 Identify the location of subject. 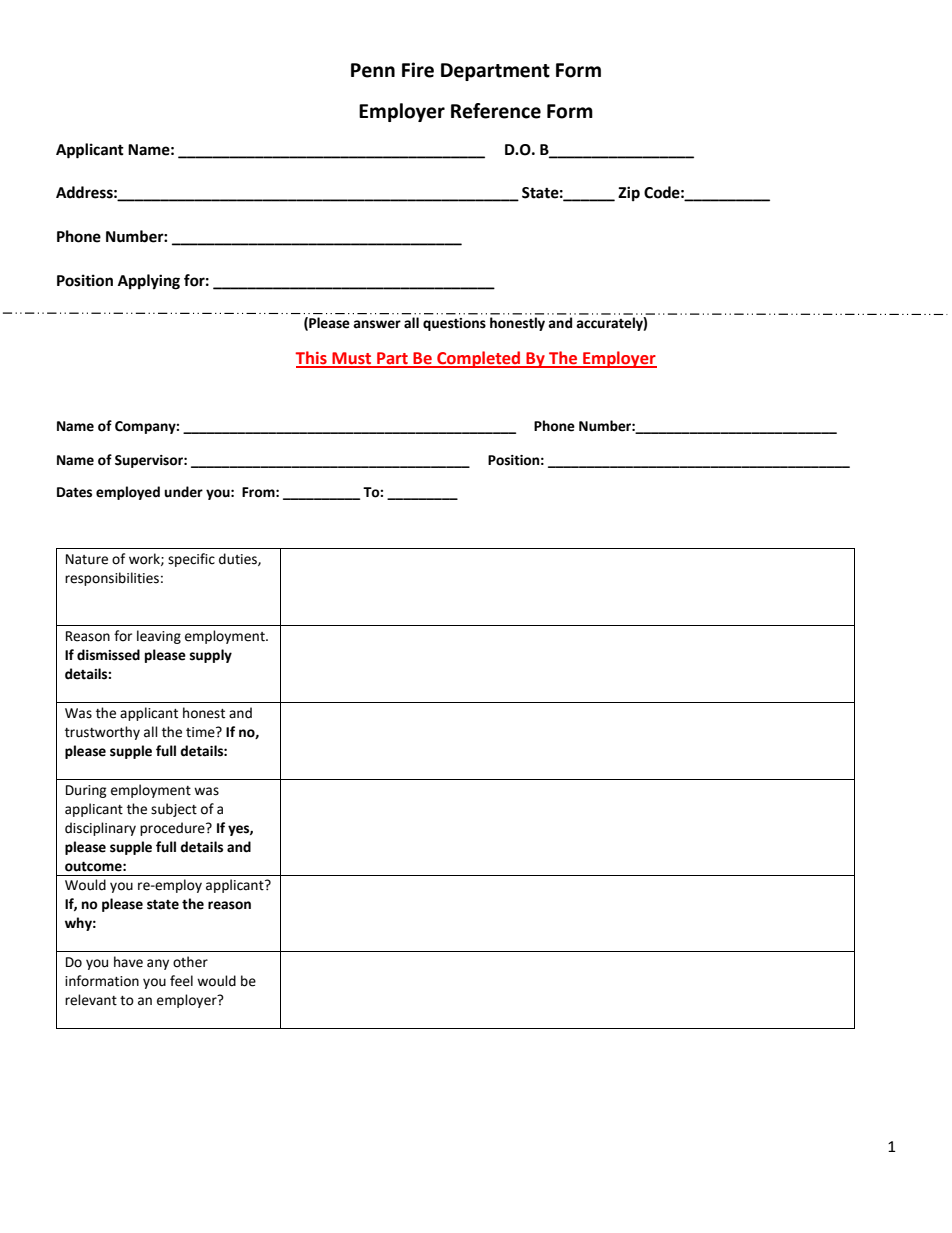
(174, 810).
